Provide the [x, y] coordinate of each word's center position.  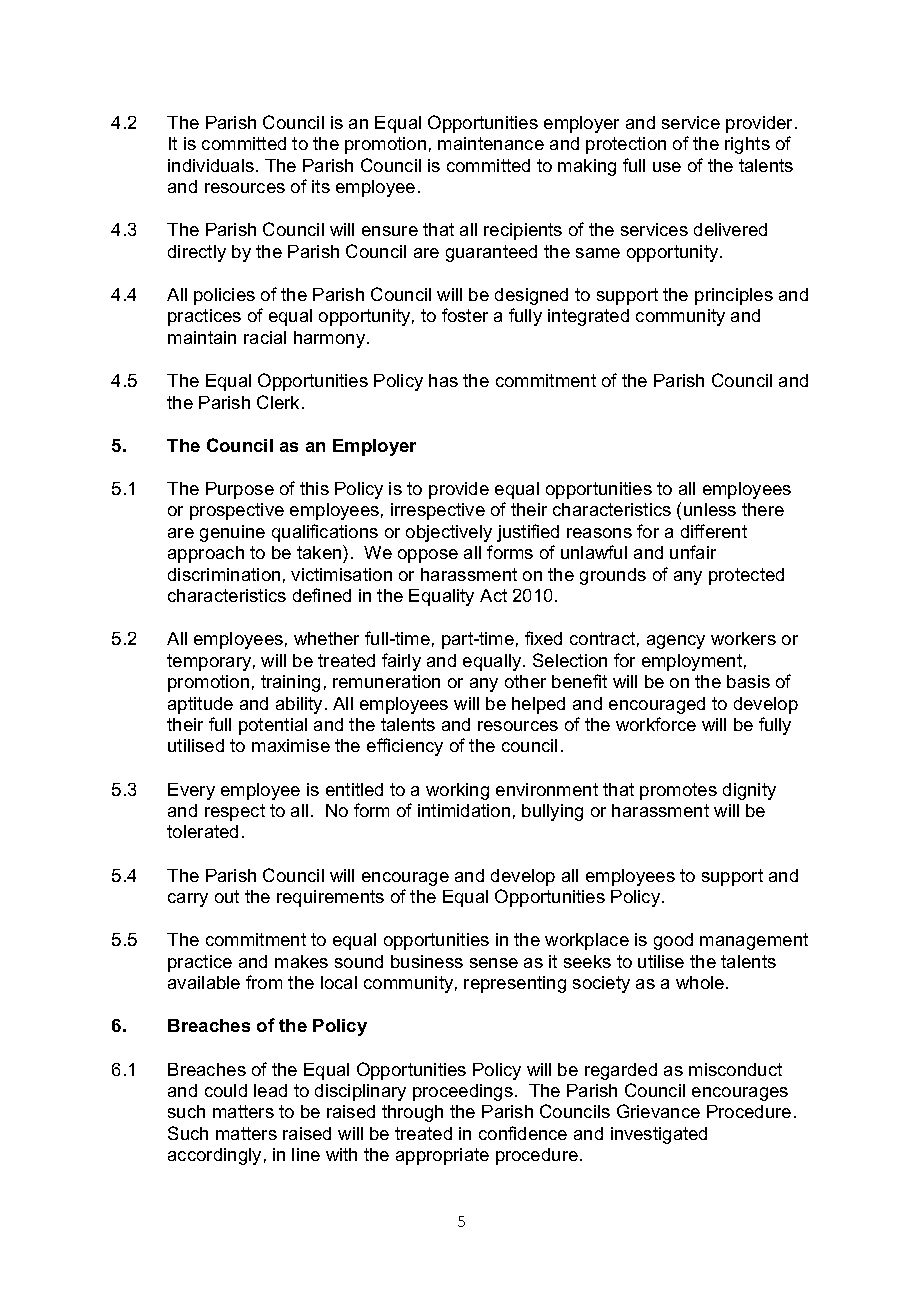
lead [270, 1090]
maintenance [491, 143]
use [667, 167]
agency [676, 642]
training [290, 683]
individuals [212, 165]
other [525, 681]
